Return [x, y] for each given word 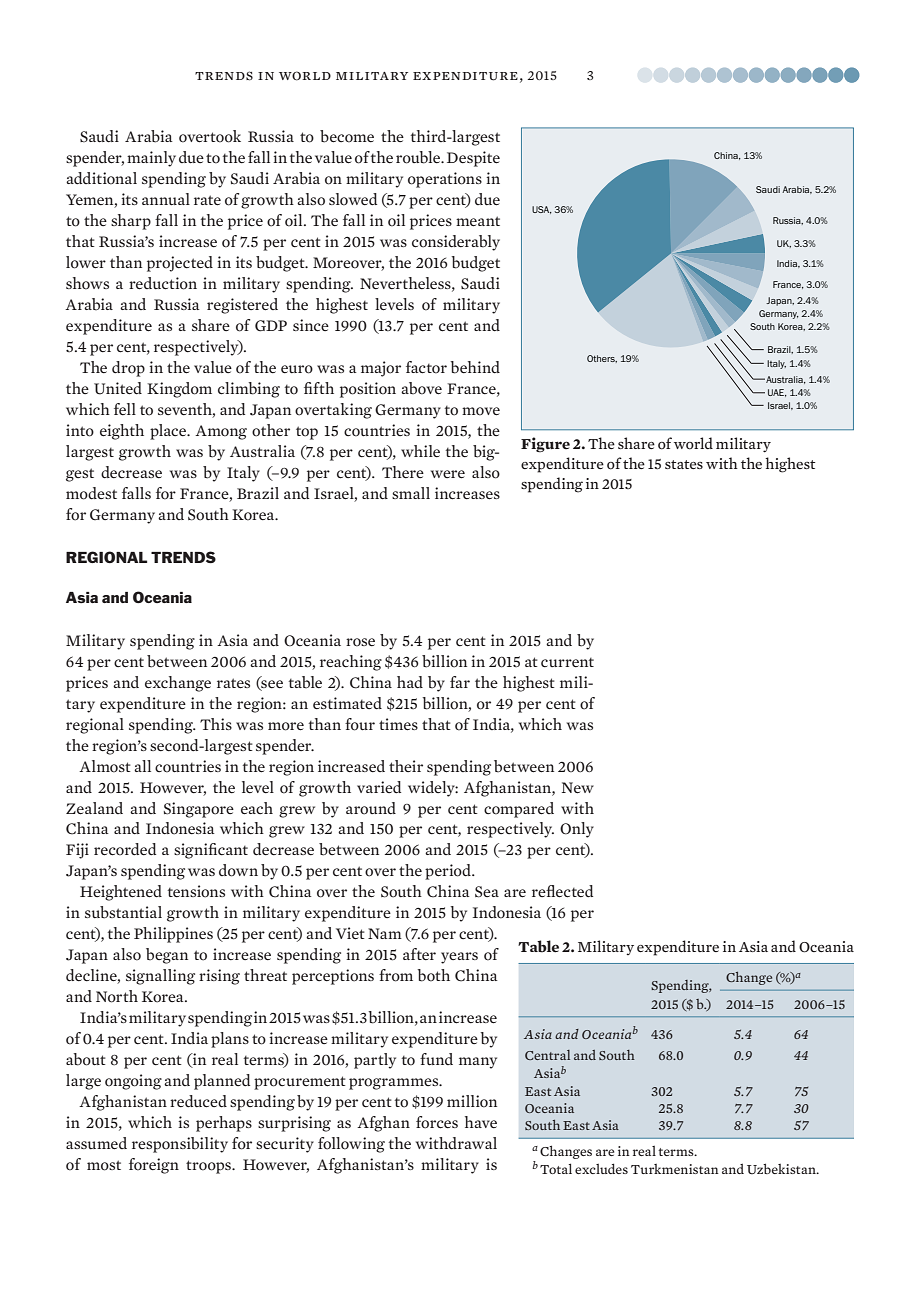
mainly [151, 159]
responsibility [180, 1145]
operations [445, 180]
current [567, 662]
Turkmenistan [675, 1169]
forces [437, 1122]
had [410, 682]
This [216, 724]
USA [542, 210]
